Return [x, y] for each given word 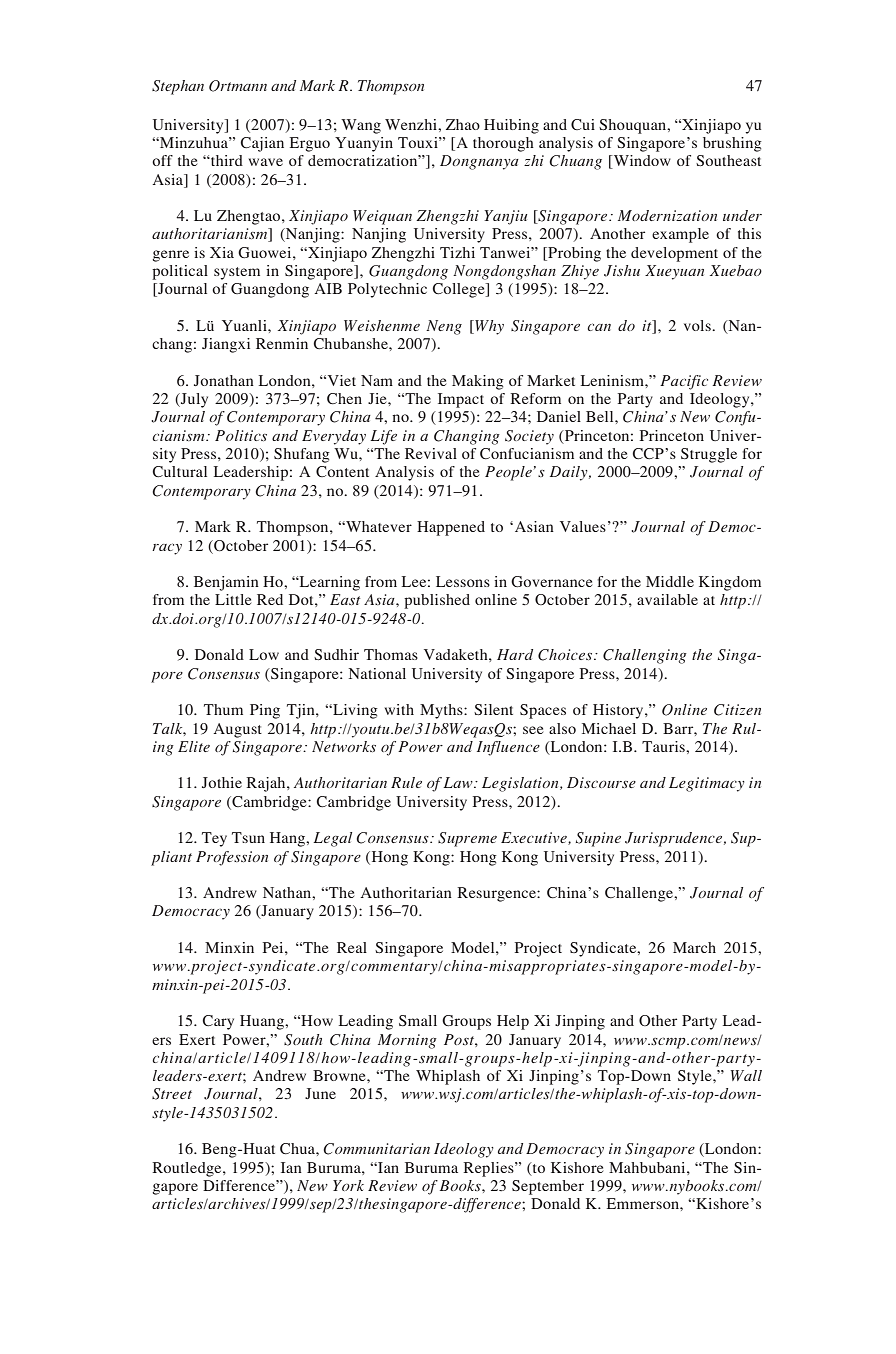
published [437, 601]
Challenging [645, 656]
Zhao [463, 124]
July [193, 400]
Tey [214, 839]
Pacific [684, 382]
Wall [746, 1075]
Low [264, 654]
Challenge [640, 894]
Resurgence [497, 894]
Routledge [188, 1169]
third [226, 160]
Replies [489, 1169]
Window [641, 162]
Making [478, 382]
